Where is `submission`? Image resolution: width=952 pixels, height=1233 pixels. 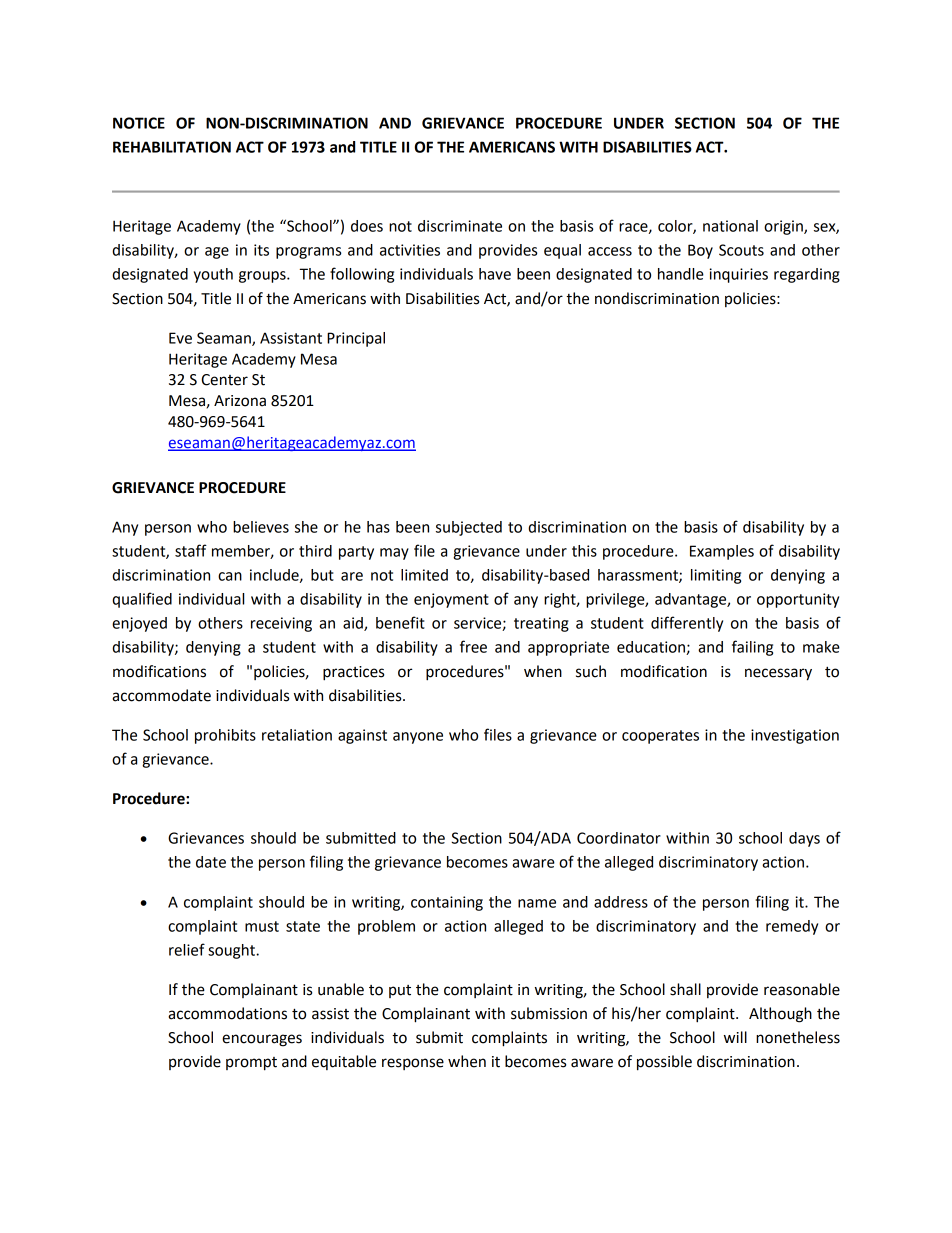
submission is located at coordinates (549, 1013).
